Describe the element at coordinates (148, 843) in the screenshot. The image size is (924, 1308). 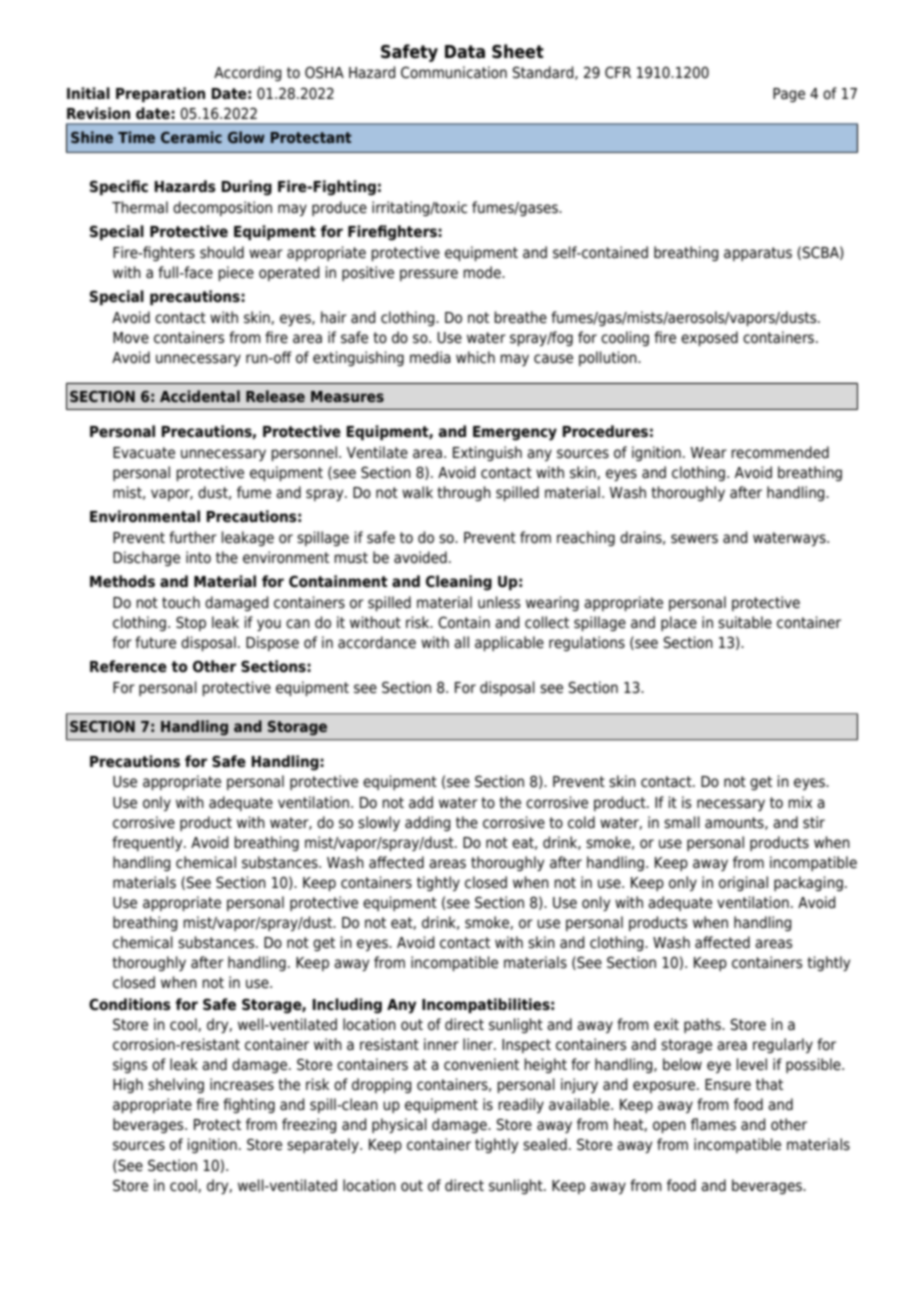
I see `frequently` at that location.
